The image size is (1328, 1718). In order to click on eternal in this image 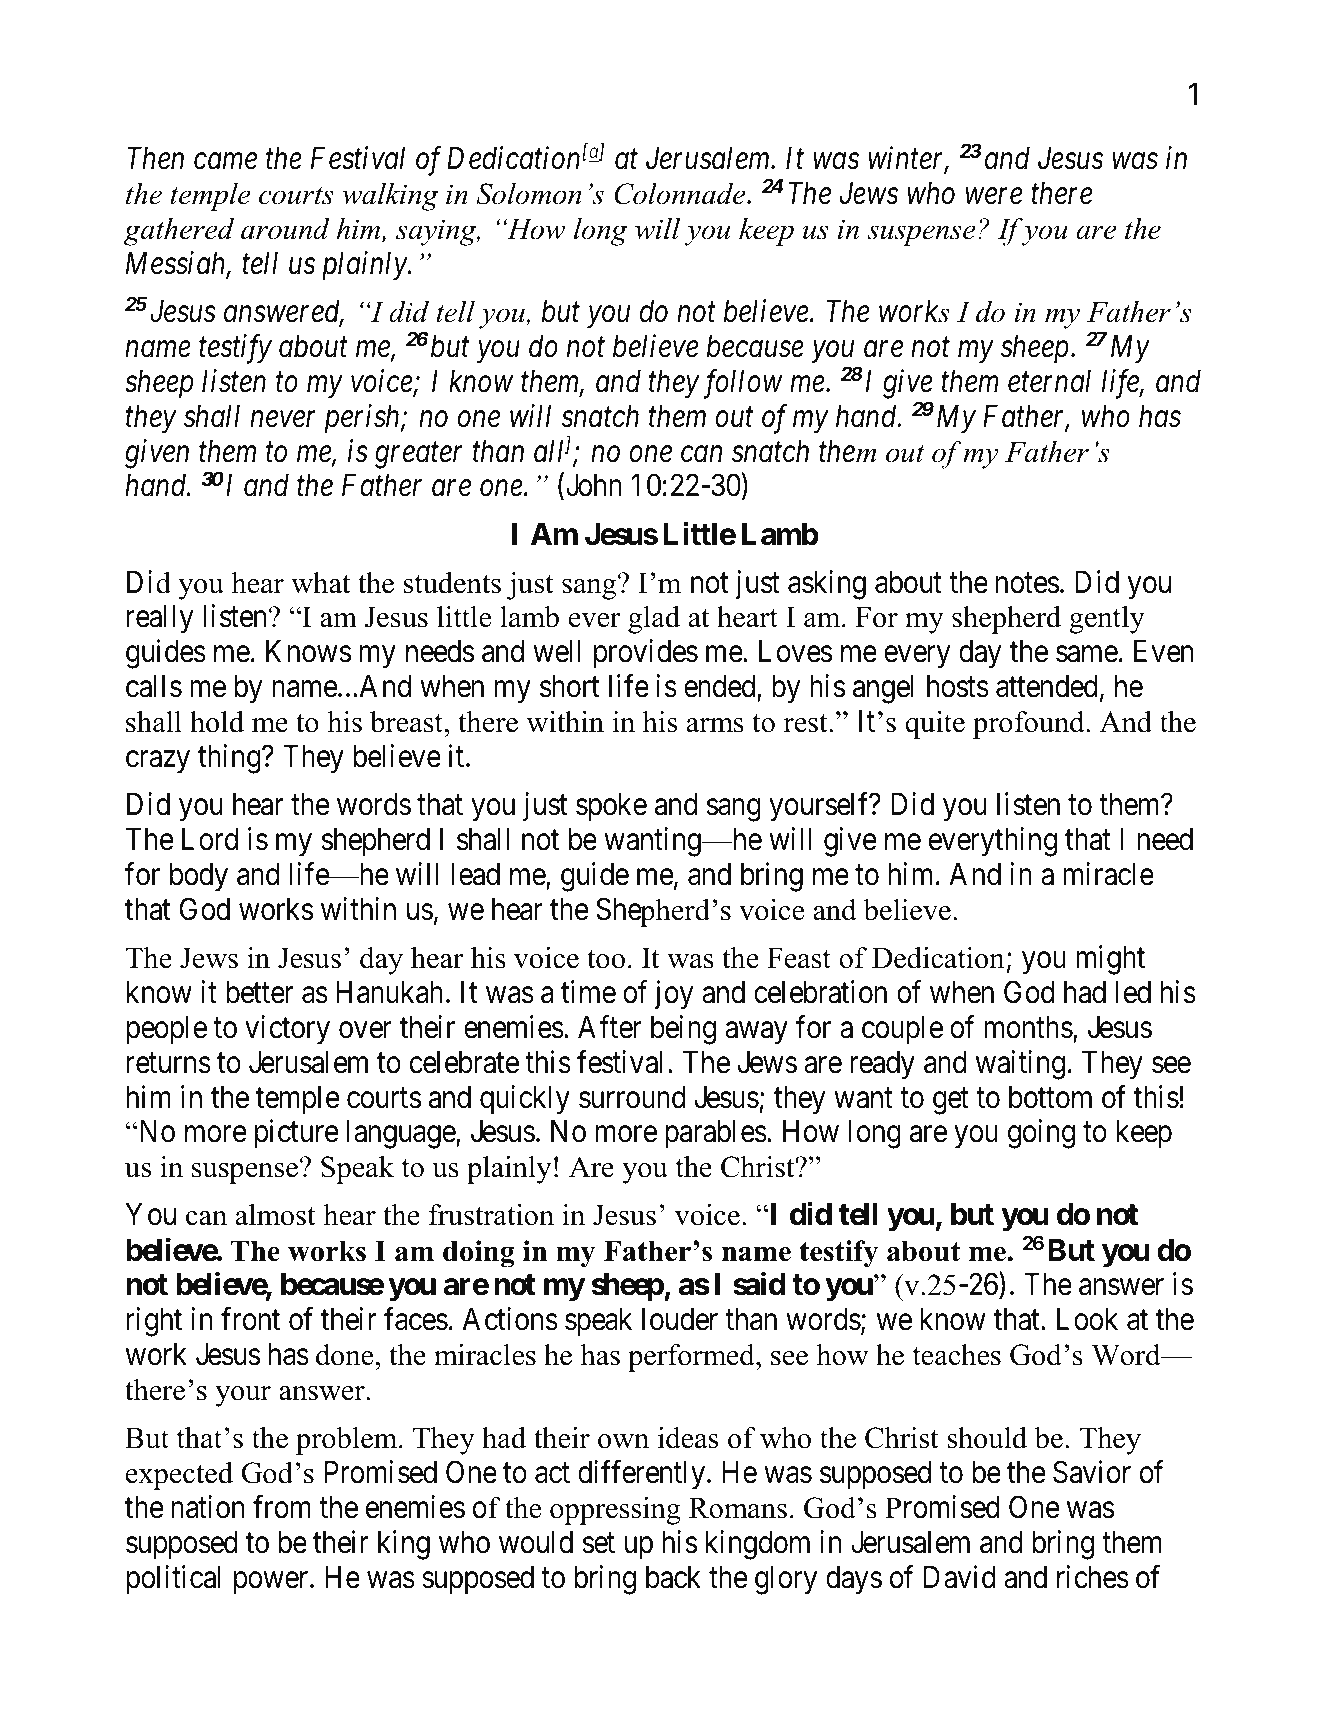, I will do `click(1049, 381)`.
